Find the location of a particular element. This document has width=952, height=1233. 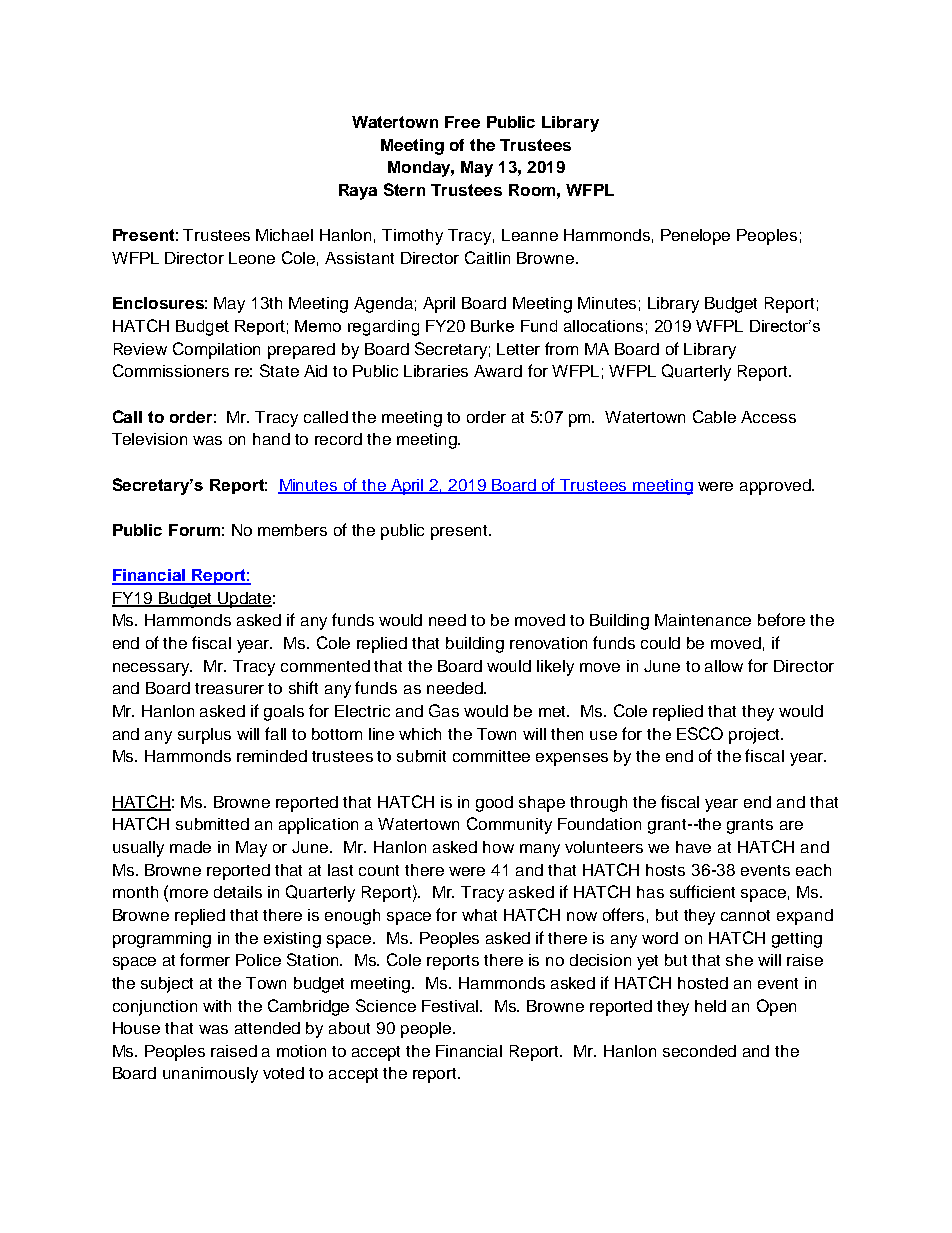

Award is located at coordinates (498, 371).
